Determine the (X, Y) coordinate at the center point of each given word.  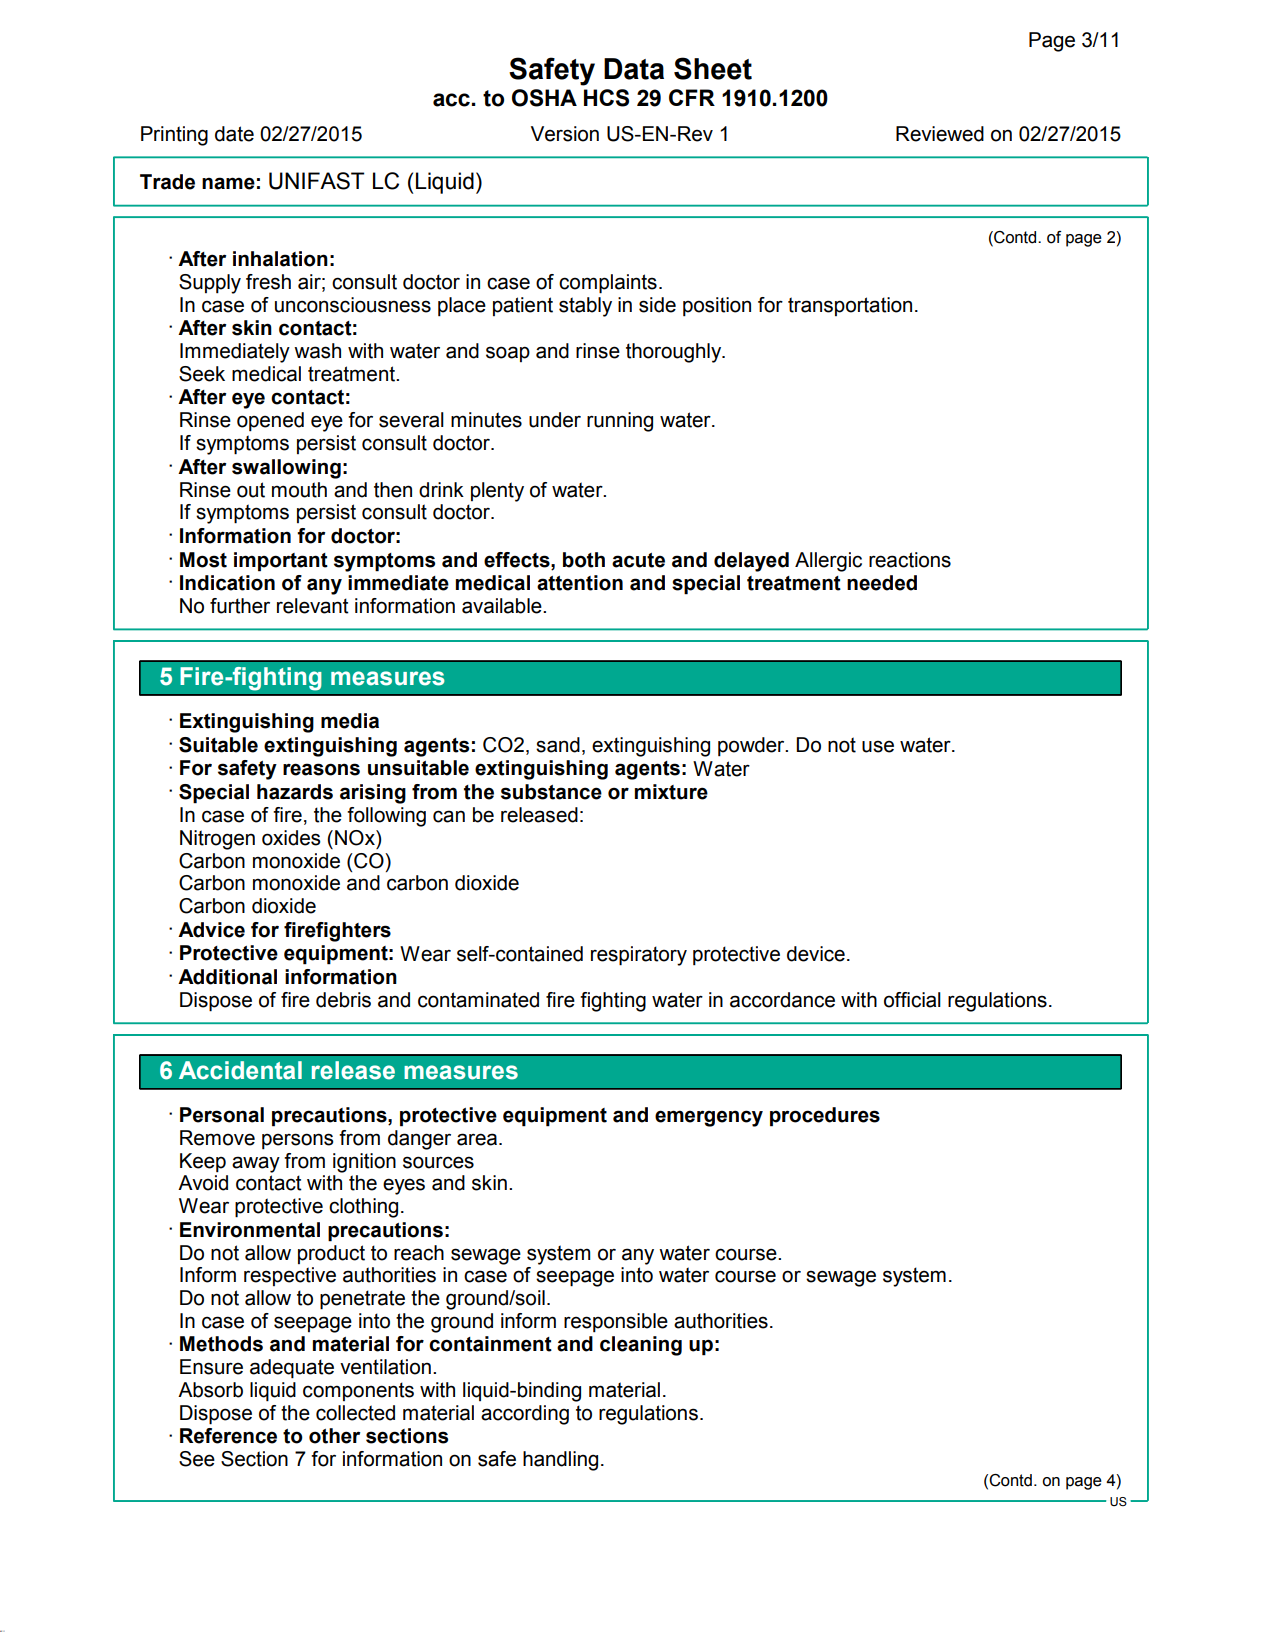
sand (558, 745)
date (234, 134)
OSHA (544, 98)
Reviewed (940, 134)
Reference (228, 1436)
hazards (295, 792)
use (878, 746)
